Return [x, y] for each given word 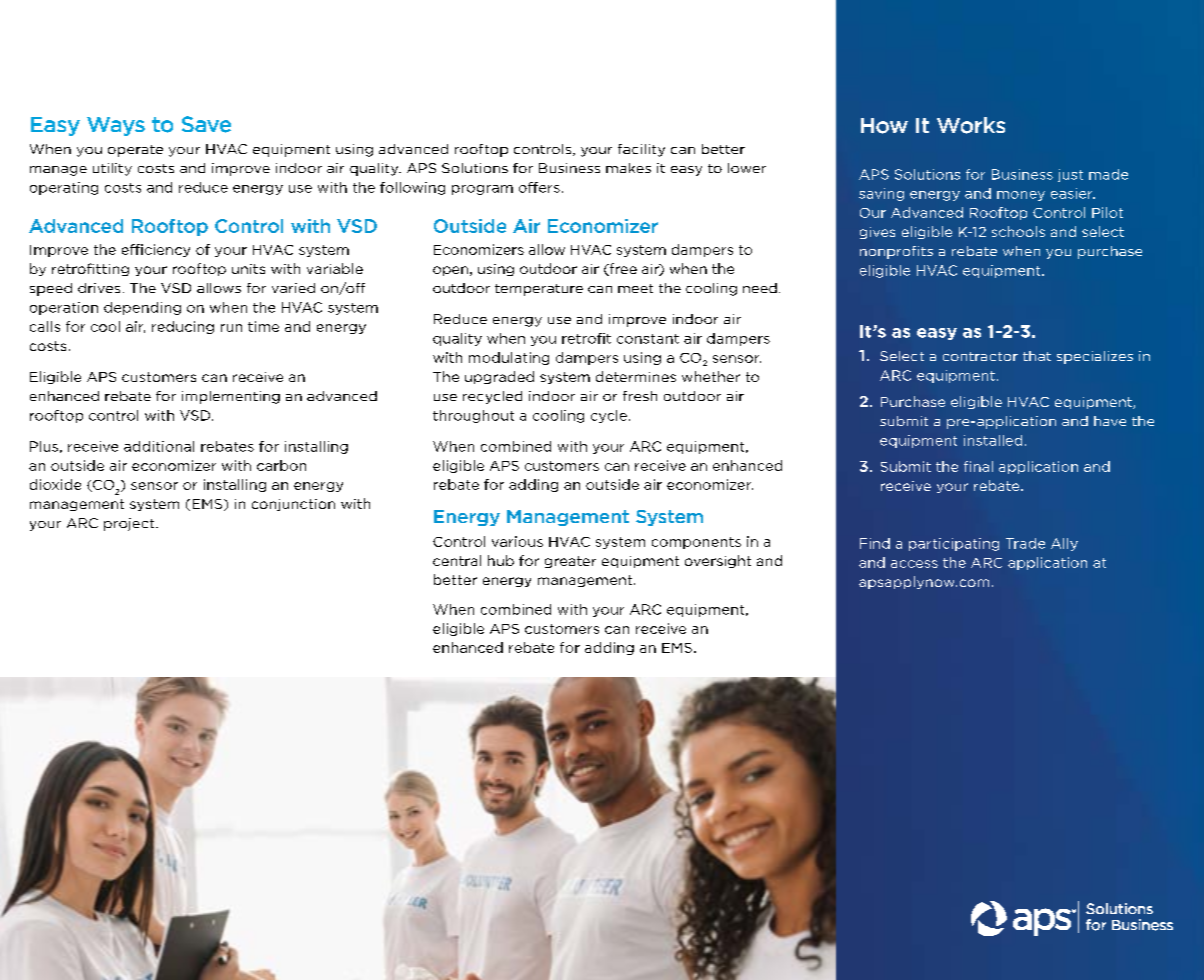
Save [206, 124]
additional [159, 446]
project [130, 524]
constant [648, 339]
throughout [473, 416]
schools [1018, 231]
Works [971, 125]
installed [993, 440]
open [450, 271]
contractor [980, 356]
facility [641, 150]
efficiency [156, 250]
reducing [183, 327]
